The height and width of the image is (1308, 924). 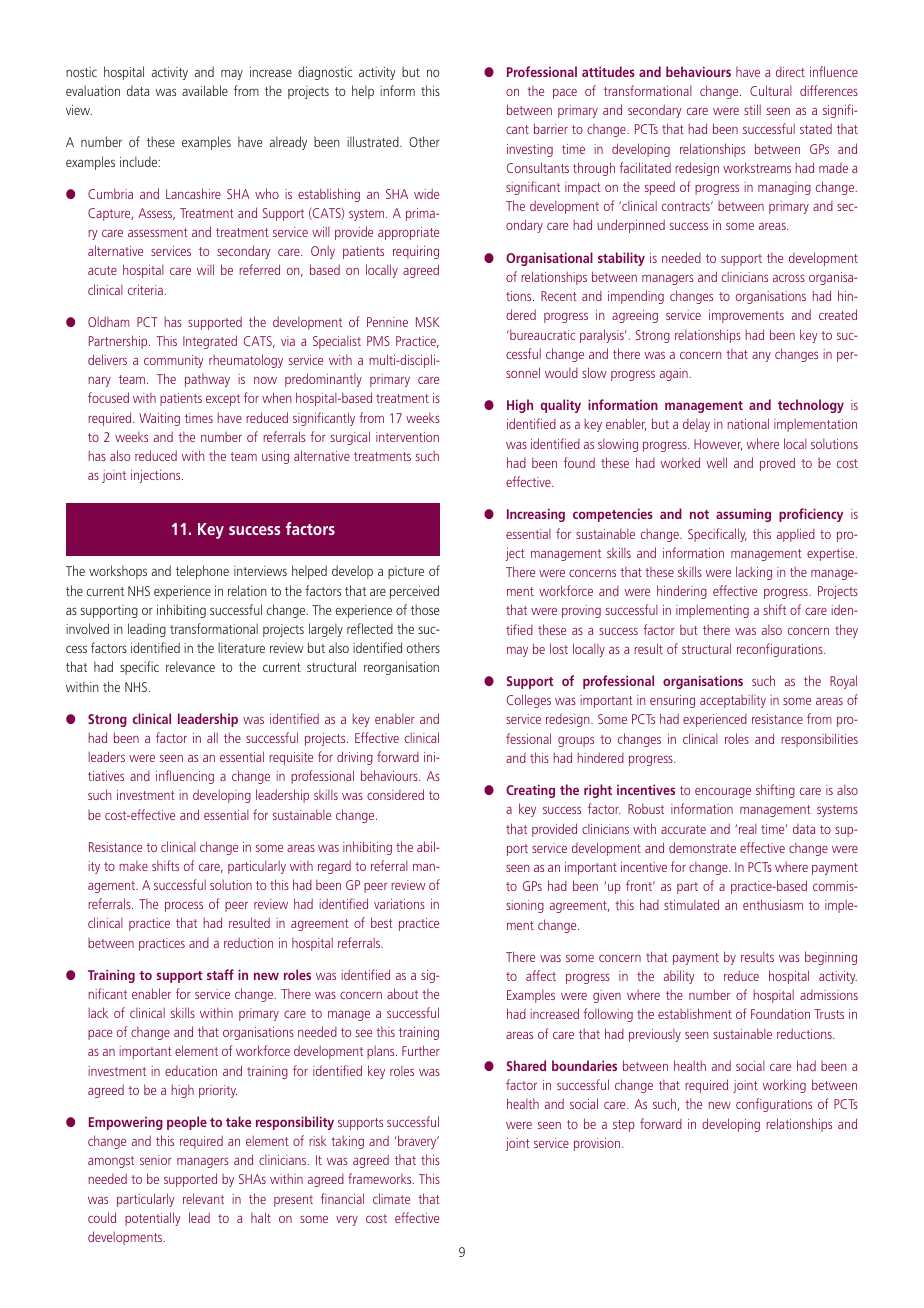 I want to click on those, so click(x=425, y=609).
